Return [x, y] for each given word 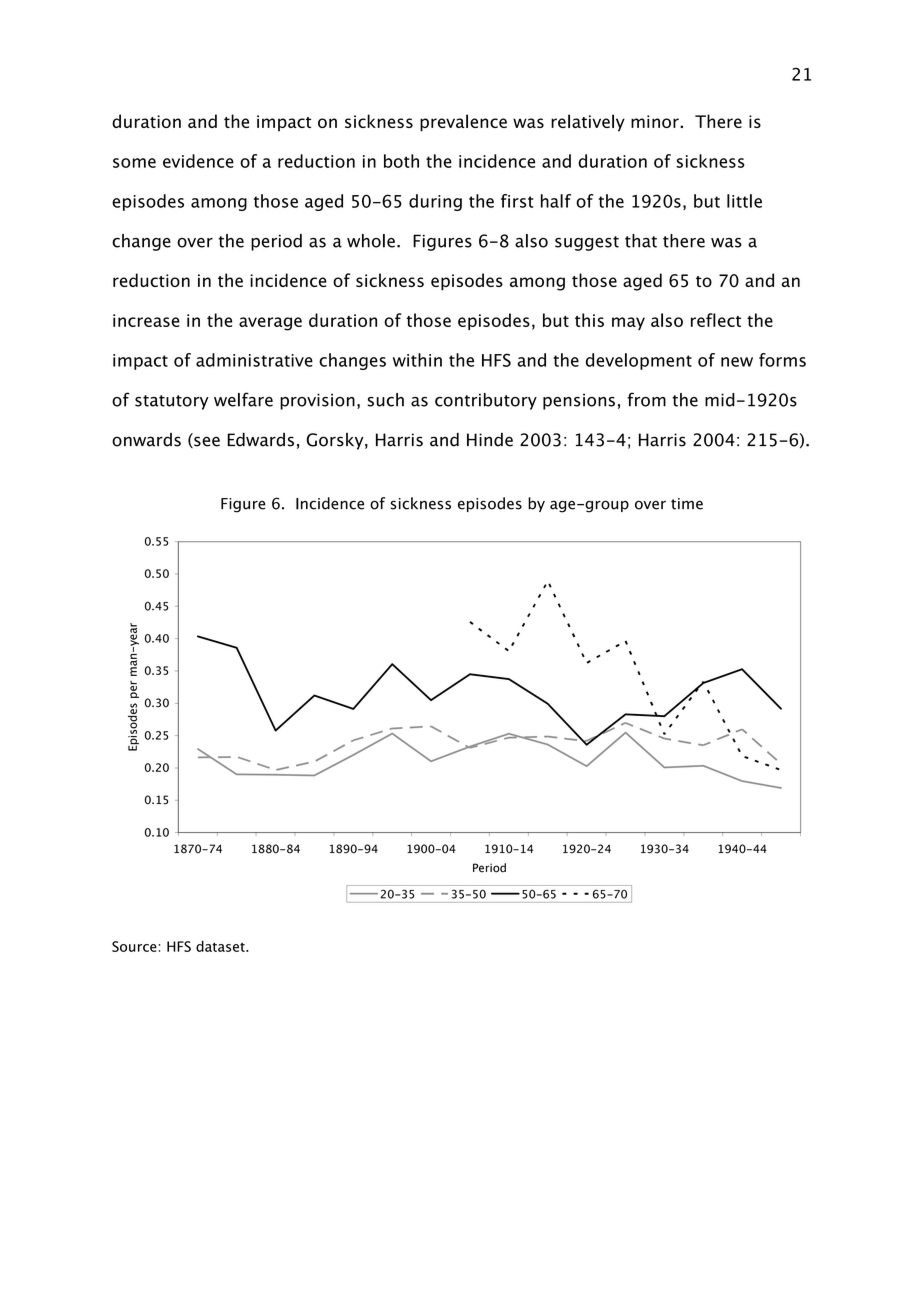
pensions [579, 402]
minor [656, 121]
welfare [243, 399]
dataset [221, 946]
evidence [198, 161]
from [646, 399]
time [687, 504]
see [206, 442]
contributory [486, 401]
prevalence [463, 123]
